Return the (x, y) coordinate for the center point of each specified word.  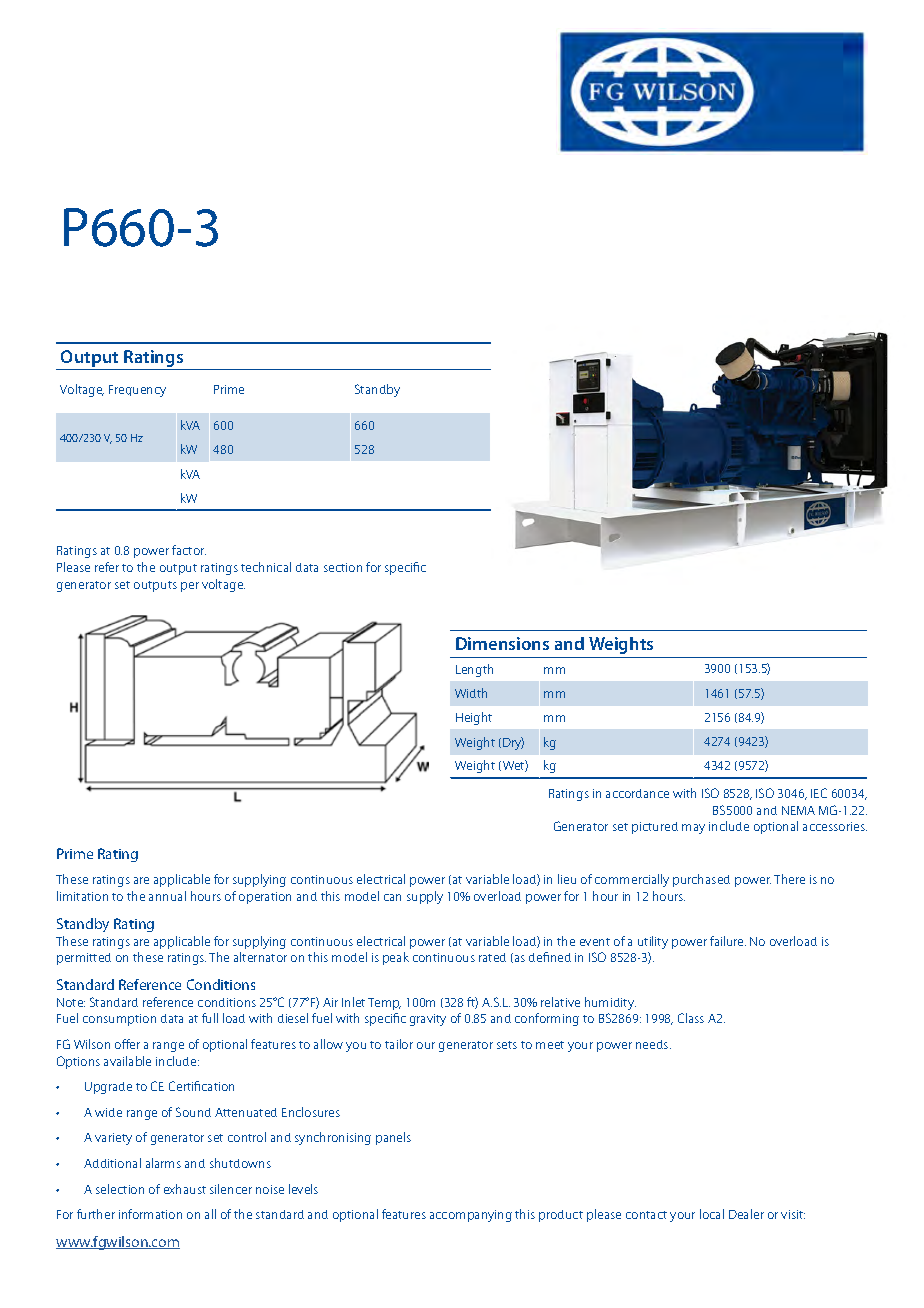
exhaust (185, 1189)
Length (474, 670)
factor (189, 550)
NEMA (798, 810)
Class (691, 1018)
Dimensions (502, 643)
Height (474, 718)
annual (167, 896)
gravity (428, 1020)
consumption (119, 1020)
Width (471, 693)
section (343, 567)
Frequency (137, 391)
